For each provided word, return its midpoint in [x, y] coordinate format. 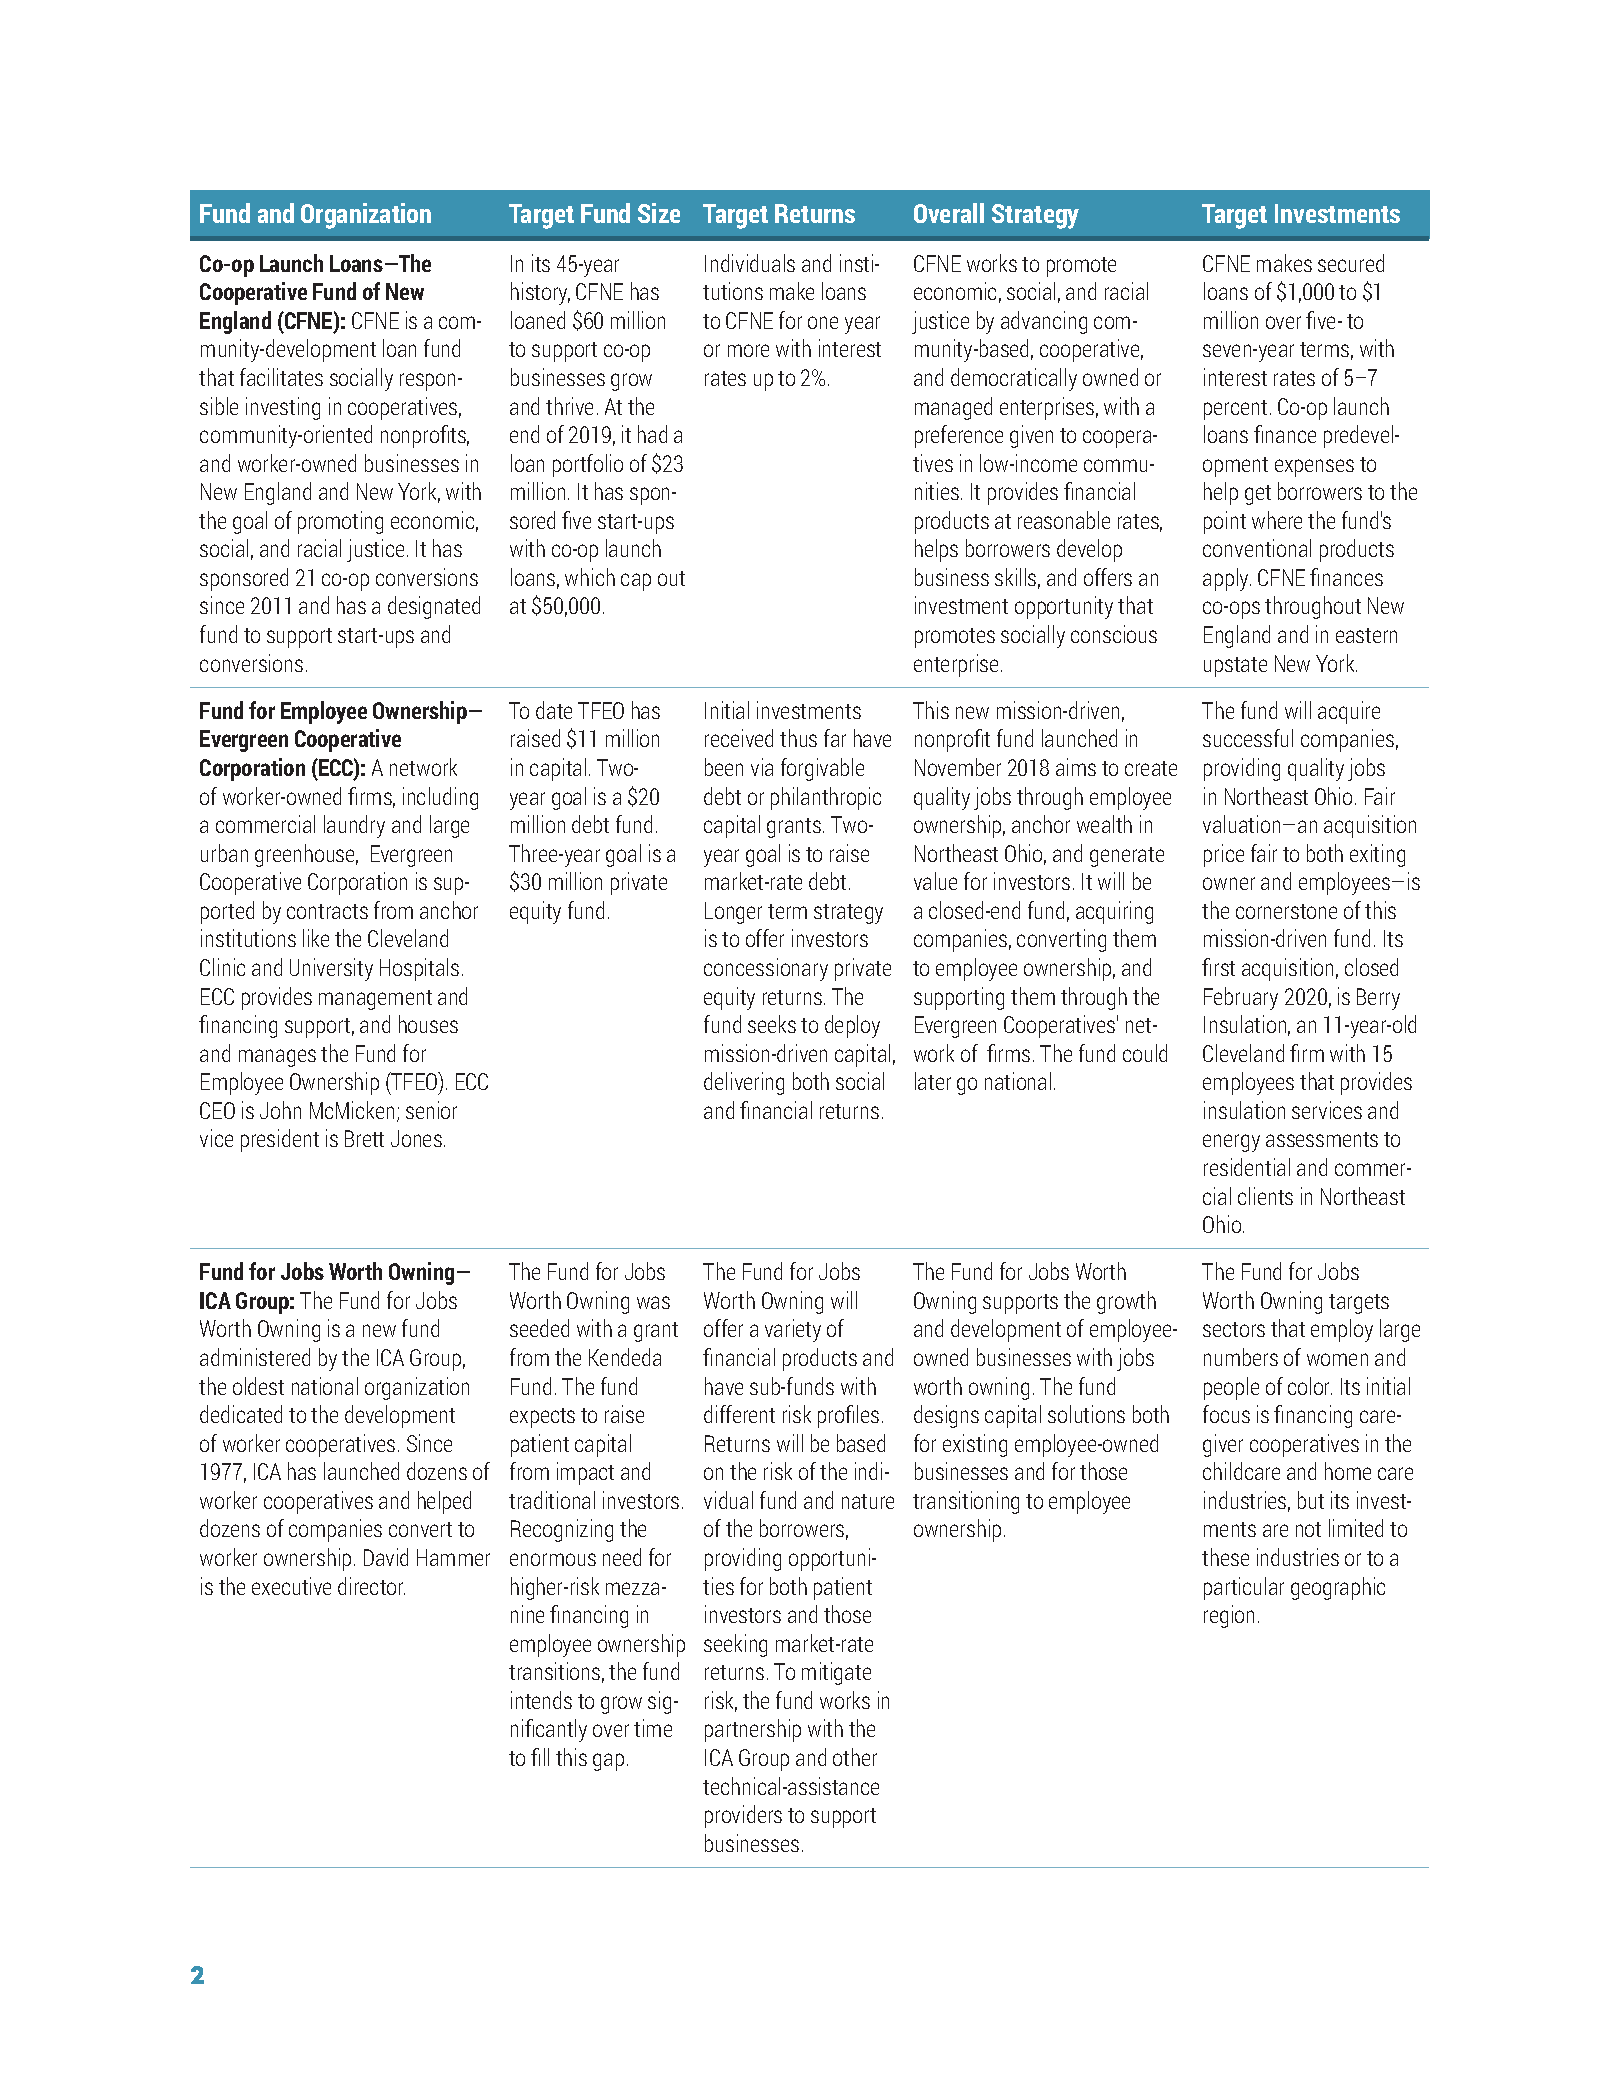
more [748, 350]
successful [1248, 738]
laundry [354, 826]
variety [793, 1330]
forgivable [822, 769]
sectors [1234, 1329]
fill [540, 1757]
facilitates [281, 377]
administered [255, 1357]
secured [1351, 263]
